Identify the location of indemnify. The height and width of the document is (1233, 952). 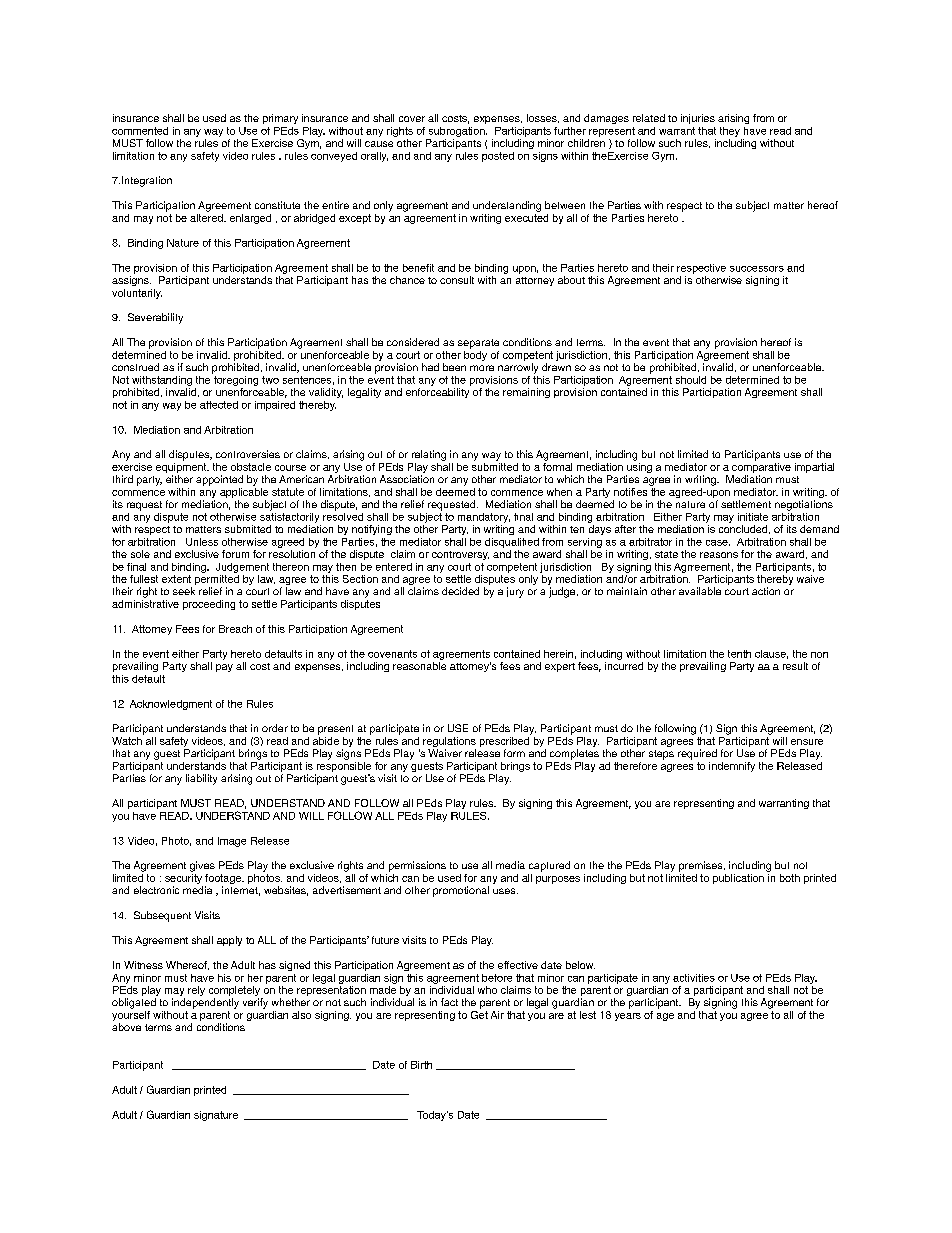
(732, 767).
